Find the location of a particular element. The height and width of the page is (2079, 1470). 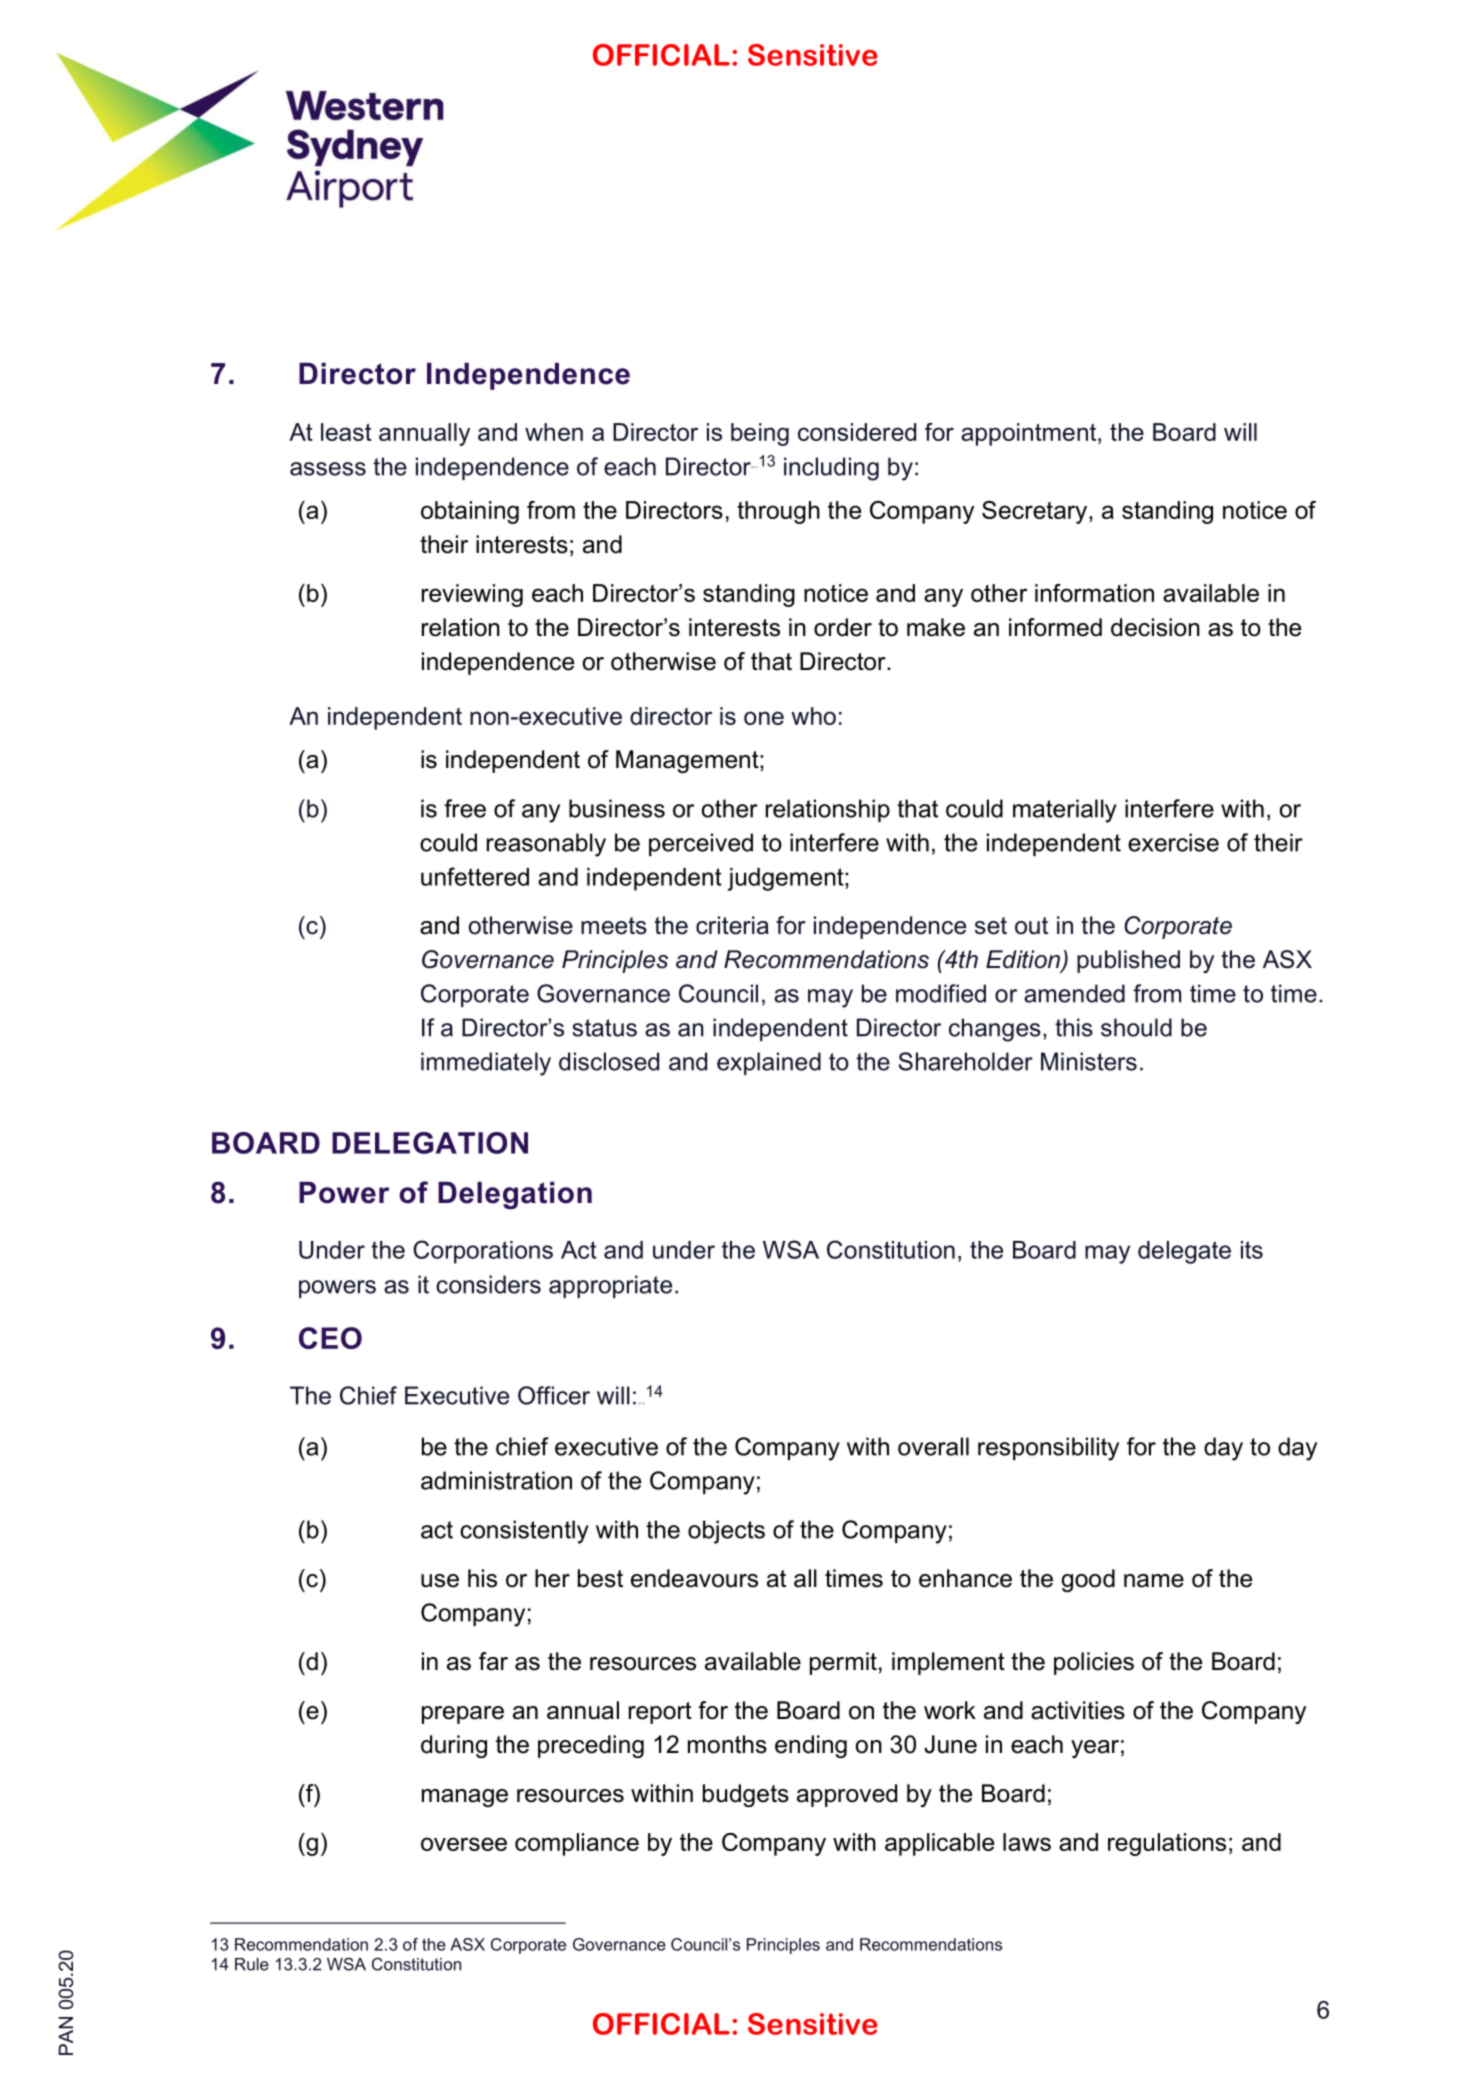

through is located at coordinates (778, 512).
